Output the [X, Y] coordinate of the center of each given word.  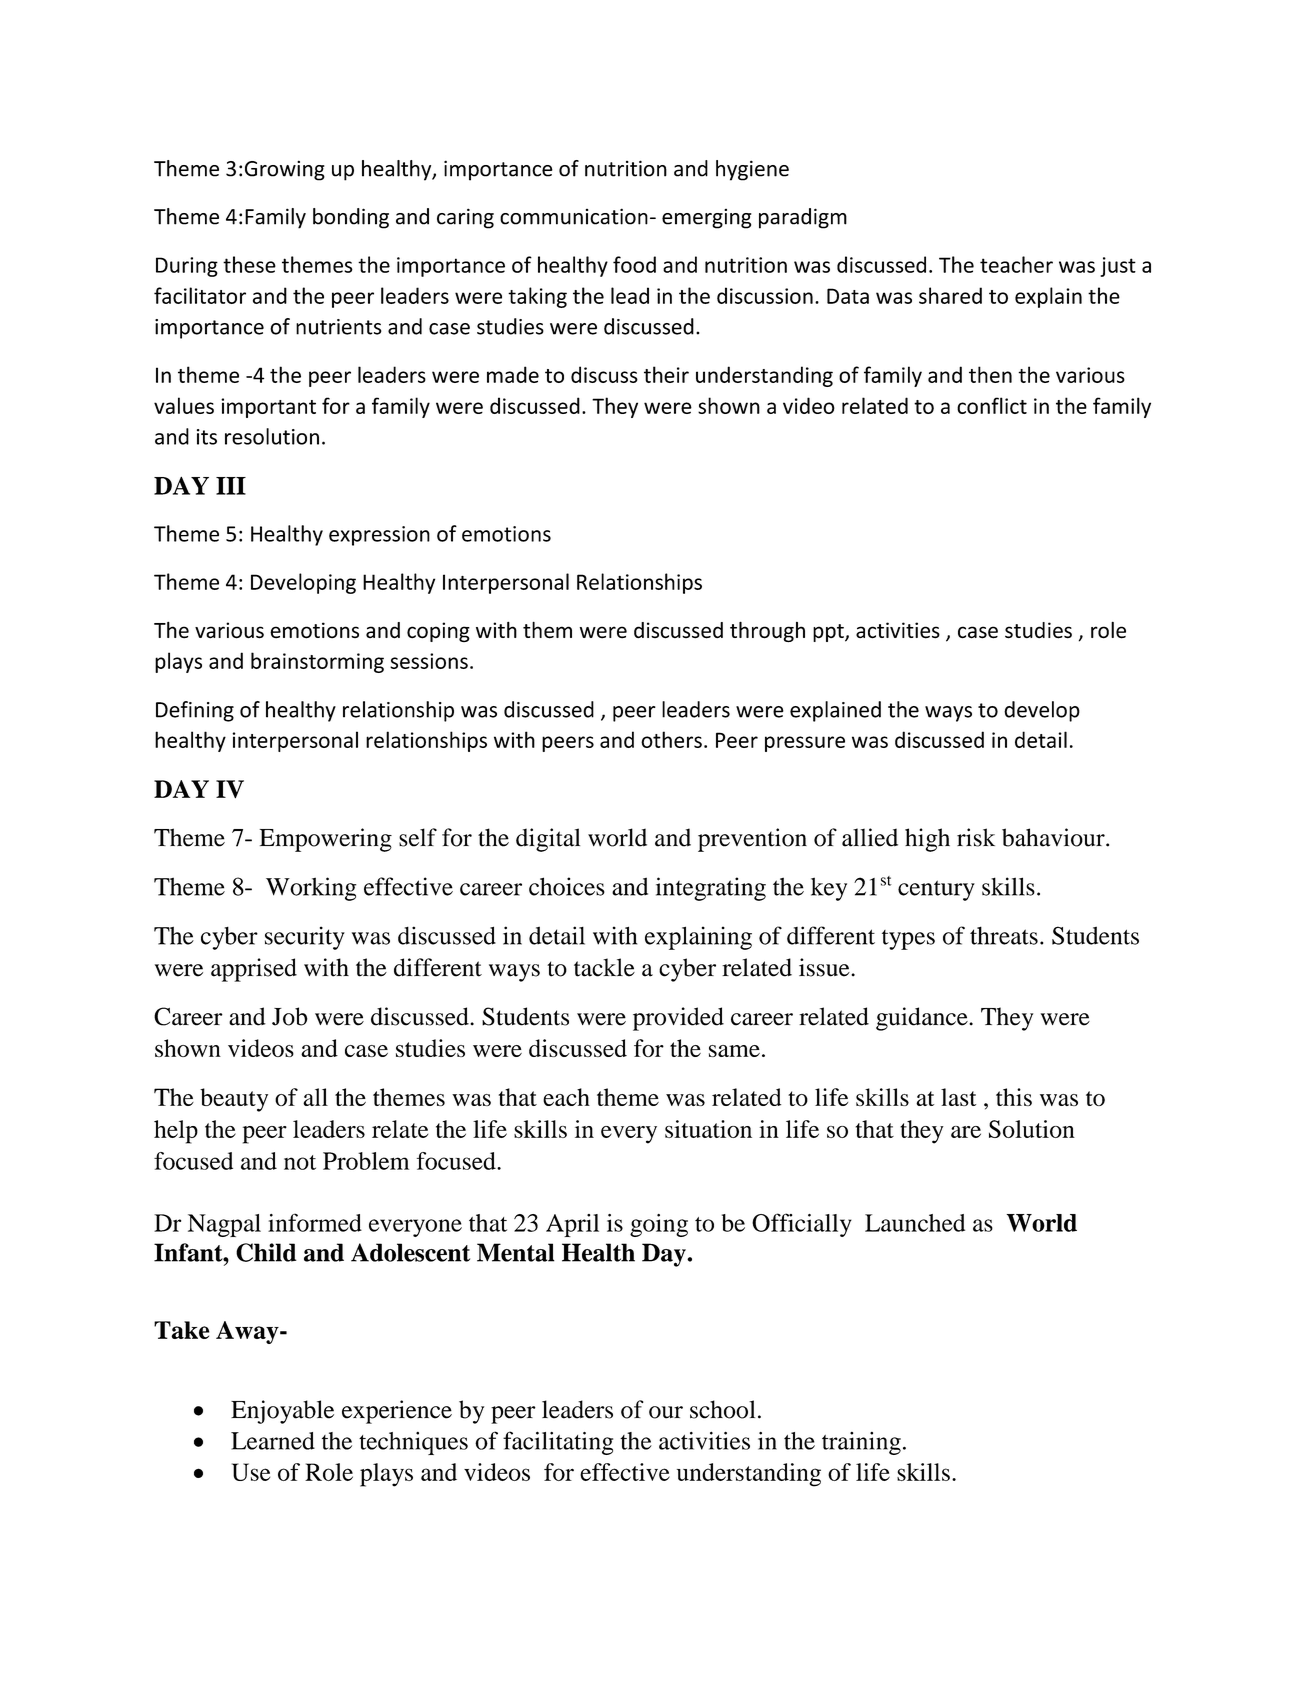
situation [708, 1129]
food [634, 264]
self [418, 837]
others [671, 739]
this [1014, 1097]
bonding [351, 218]
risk [976, 837]
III [231, 486]
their [666, 374]
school [722, 1409]
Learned [273, 1441]
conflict [992, 405]
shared [950, 295]
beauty [234, 1100]
